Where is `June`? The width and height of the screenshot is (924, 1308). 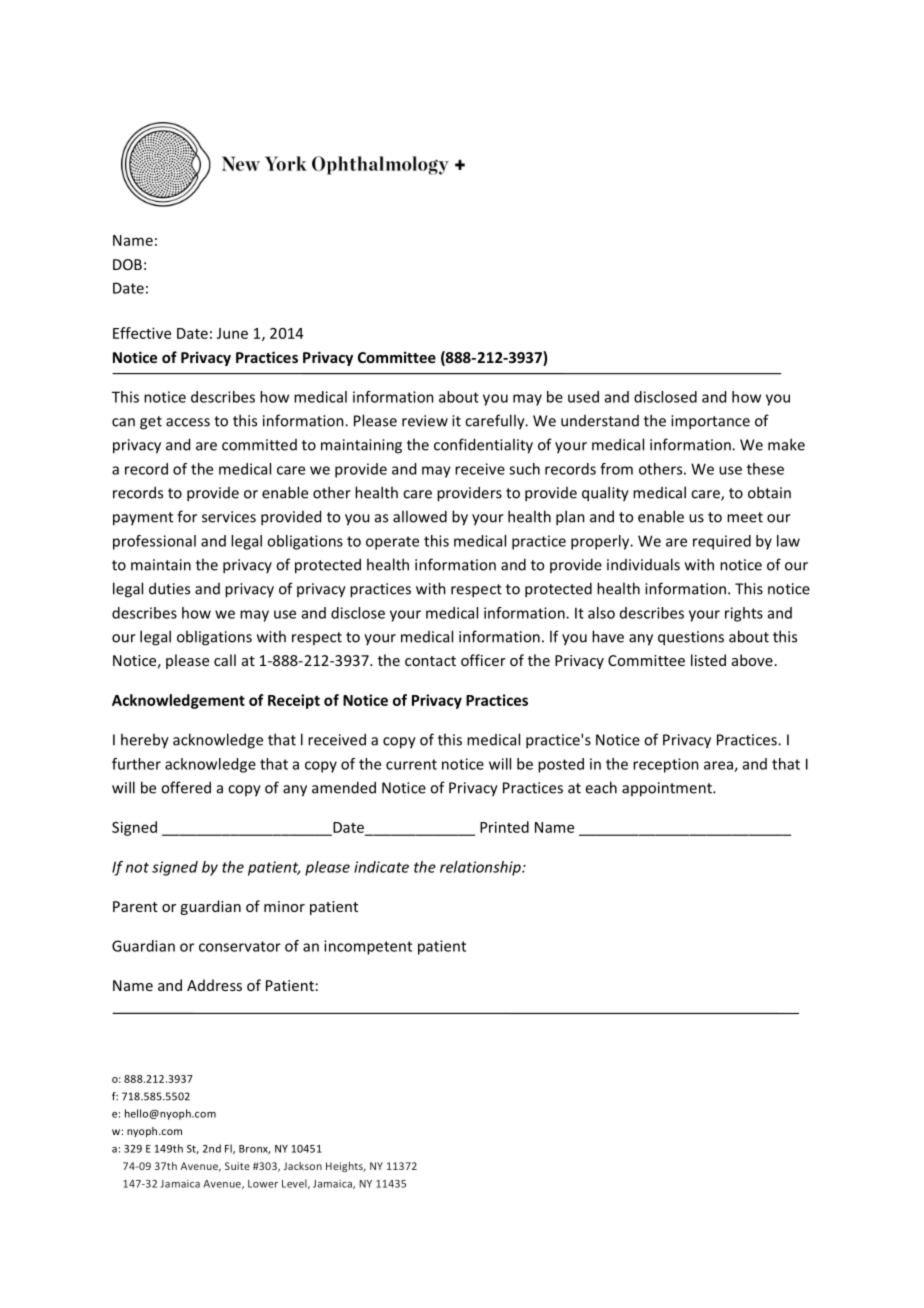
June is located at coordinates (232, 333).
